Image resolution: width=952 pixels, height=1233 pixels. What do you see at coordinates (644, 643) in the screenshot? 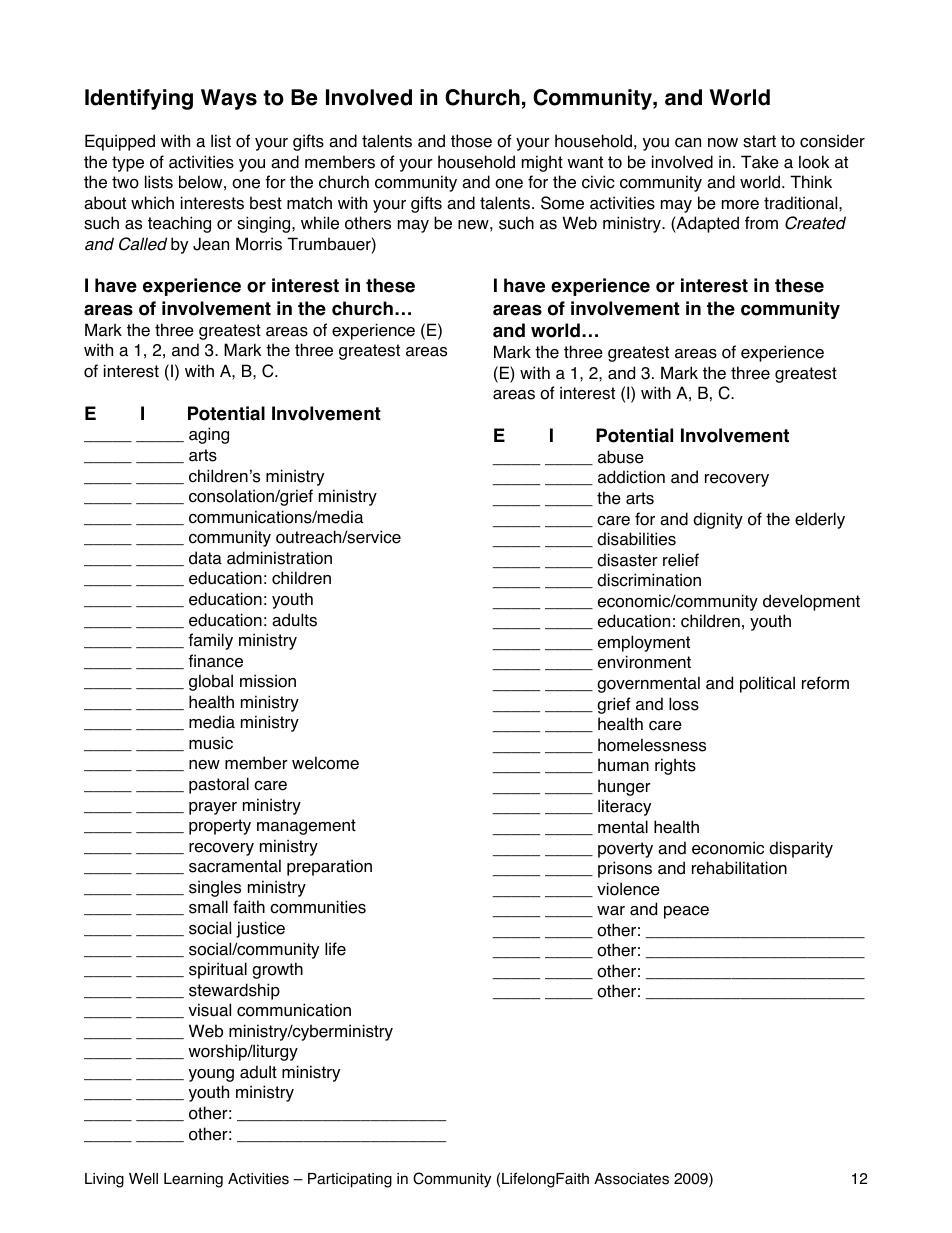
I see `employment` at bounding box center [644, 643].
